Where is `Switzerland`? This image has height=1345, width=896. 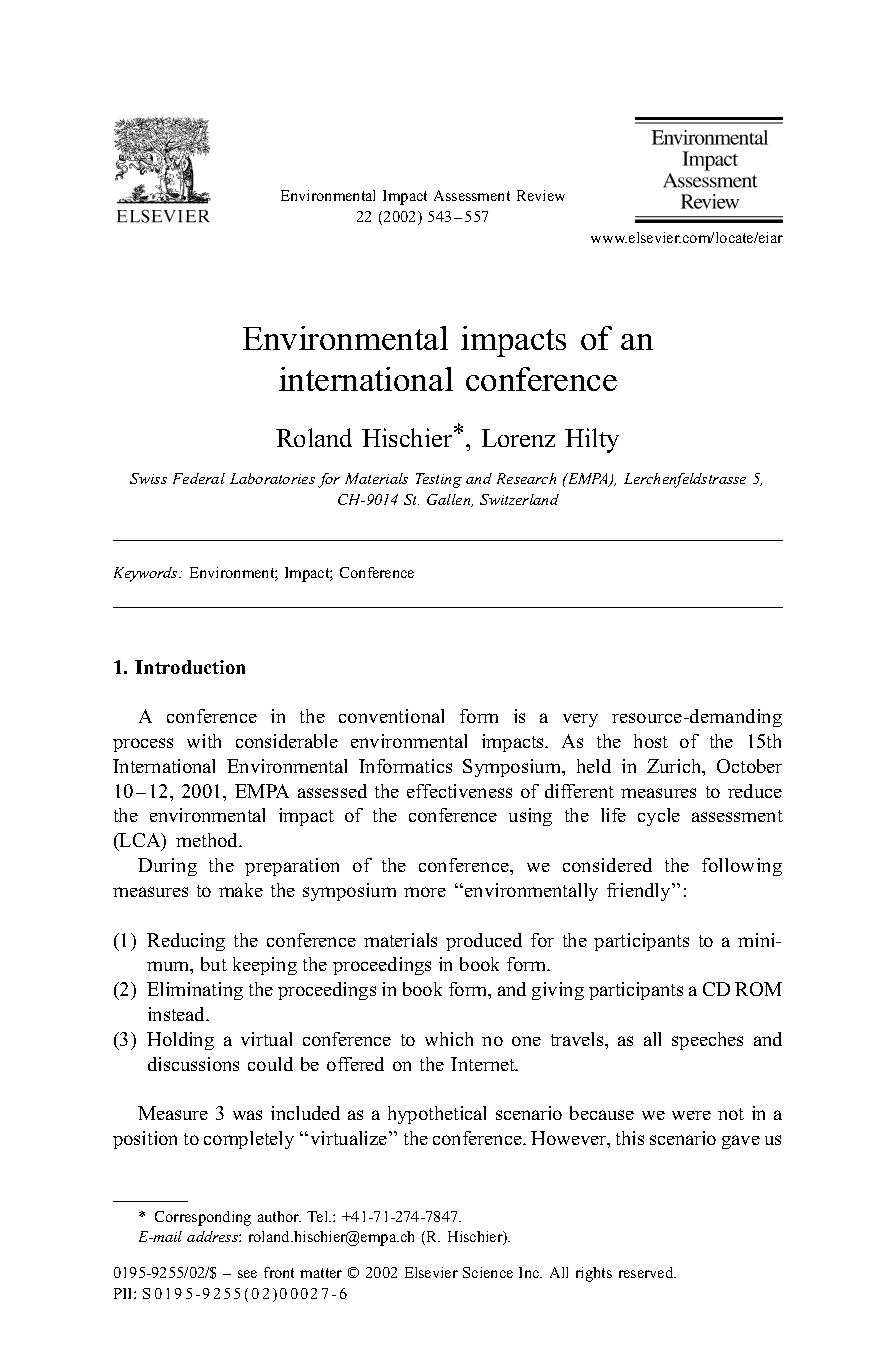 Switzerland is located at coordinates (519, 499).
